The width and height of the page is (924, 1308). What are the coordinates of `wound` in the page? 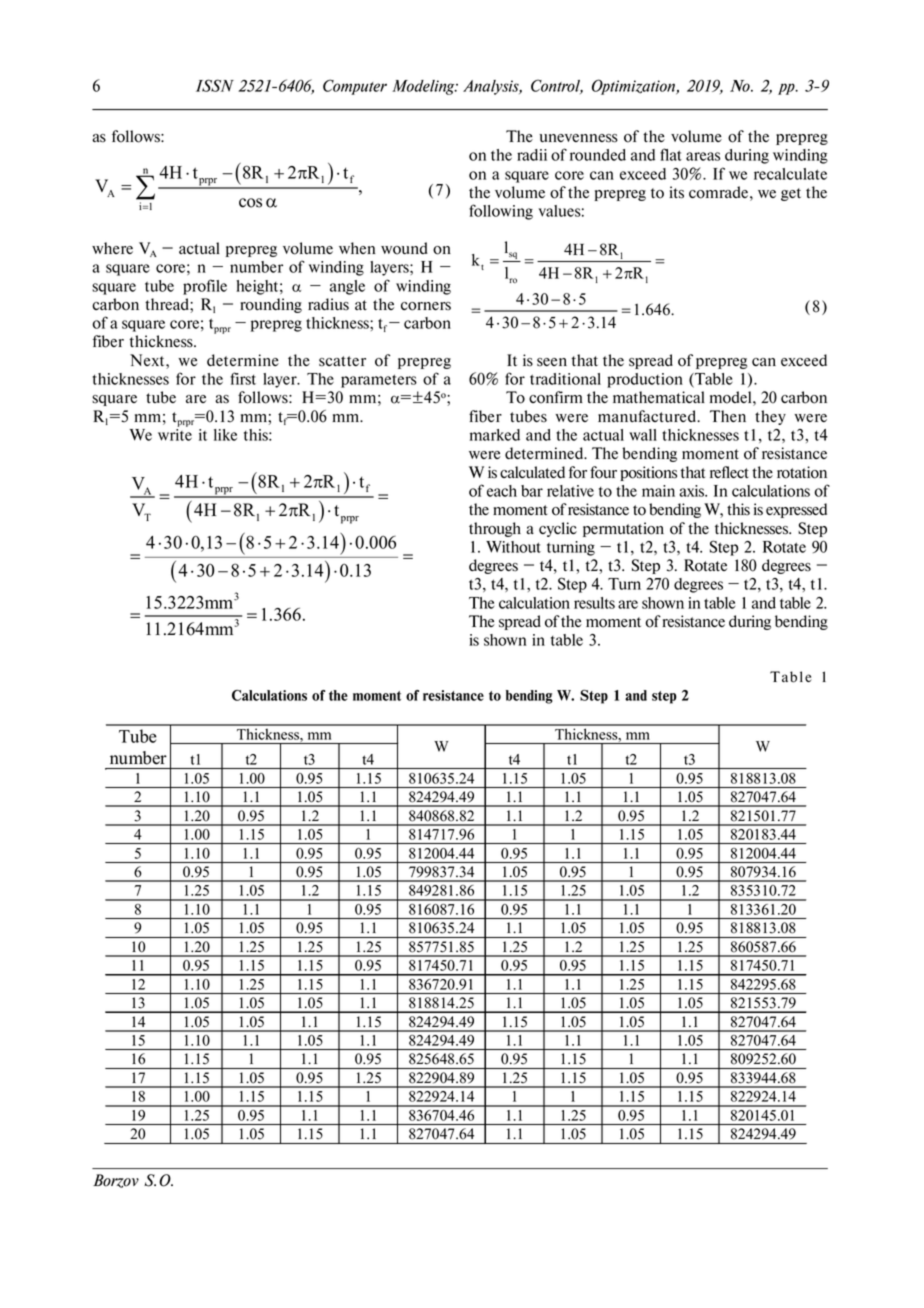 It's located at (404, 248).
